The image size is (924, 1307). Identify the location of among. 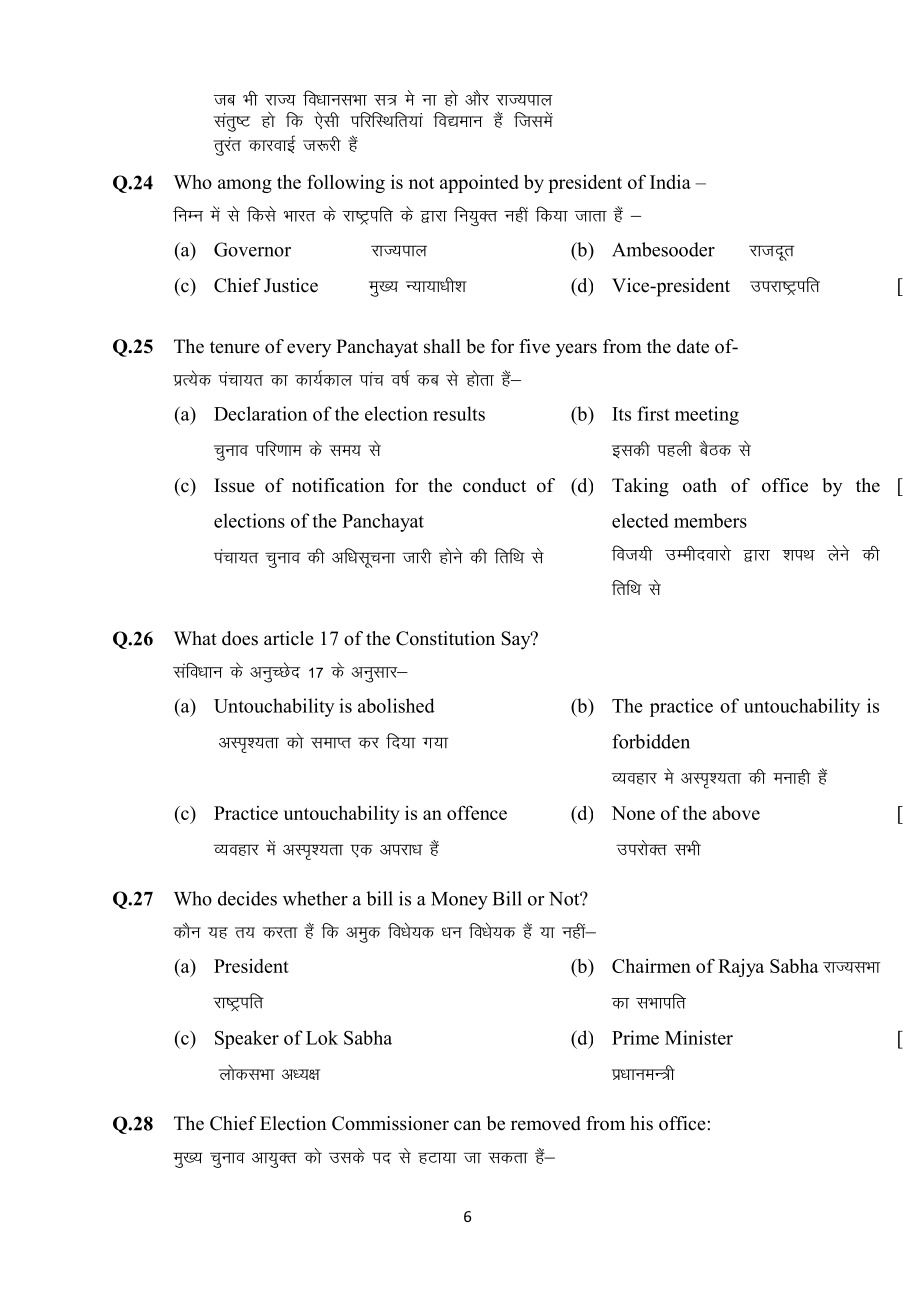
(245, 186).
